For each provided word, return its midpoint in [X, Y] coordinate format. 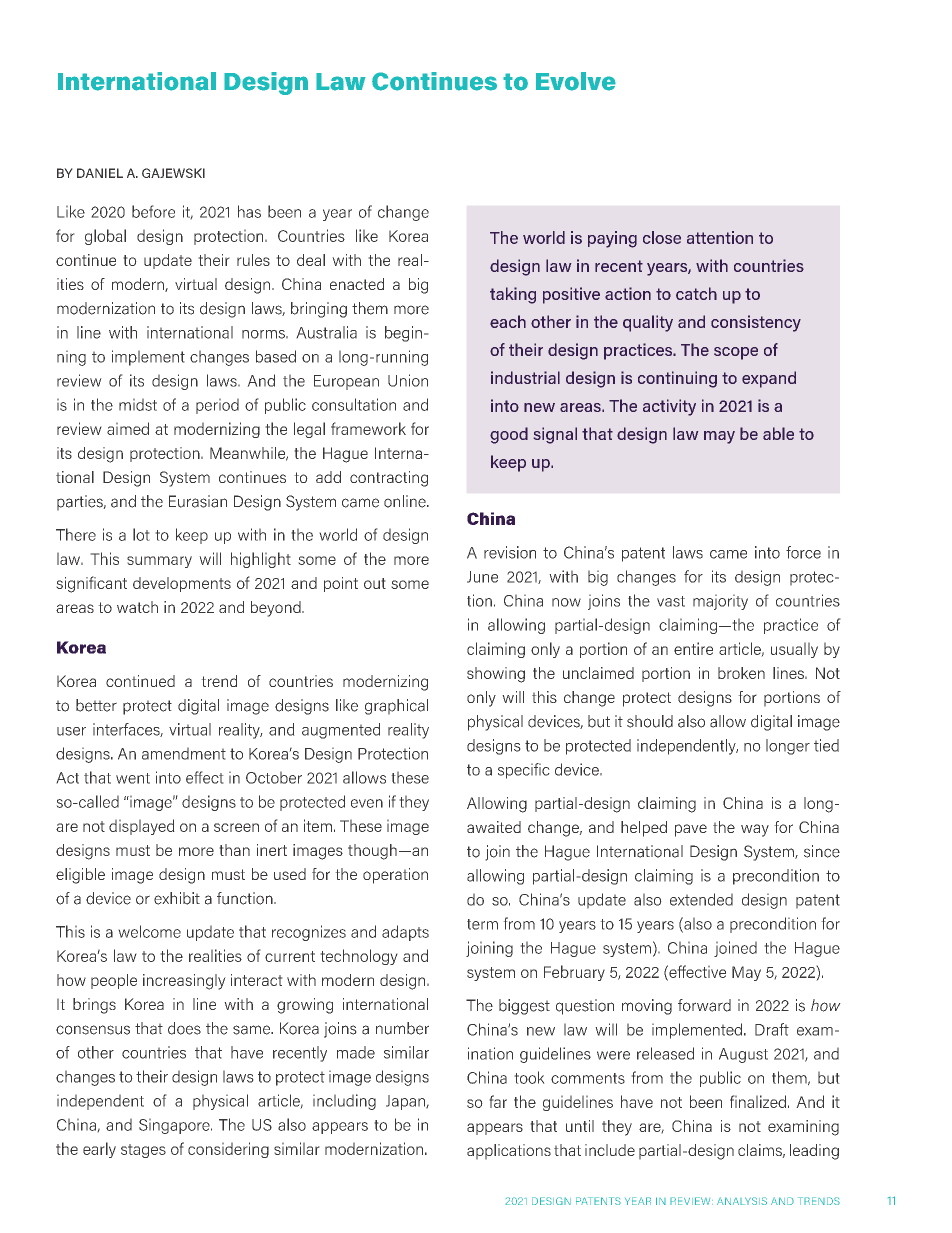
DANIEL [100, 173]
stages [143, 1151]
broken [741, 673]
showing [496, 675]
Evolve [576, 81]
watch [137, 607]
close [662, 237]
